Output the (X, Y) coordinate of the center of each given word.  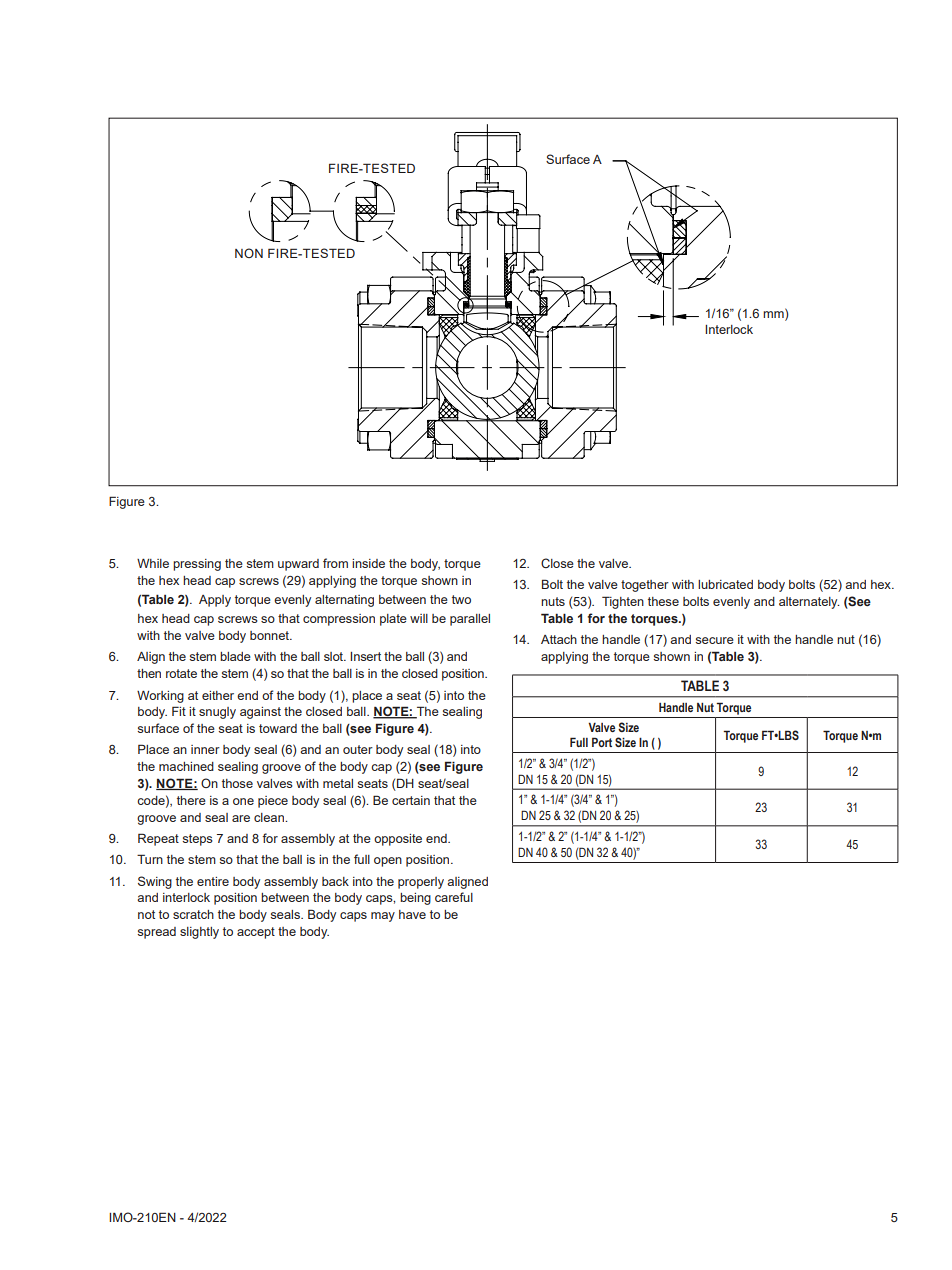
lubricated (725, 584)
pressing (197, 565)
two (461, 599)
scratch (193, 914)
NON (249, 253)
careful (454, 897)
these (663, 601)
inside (368, 563)
